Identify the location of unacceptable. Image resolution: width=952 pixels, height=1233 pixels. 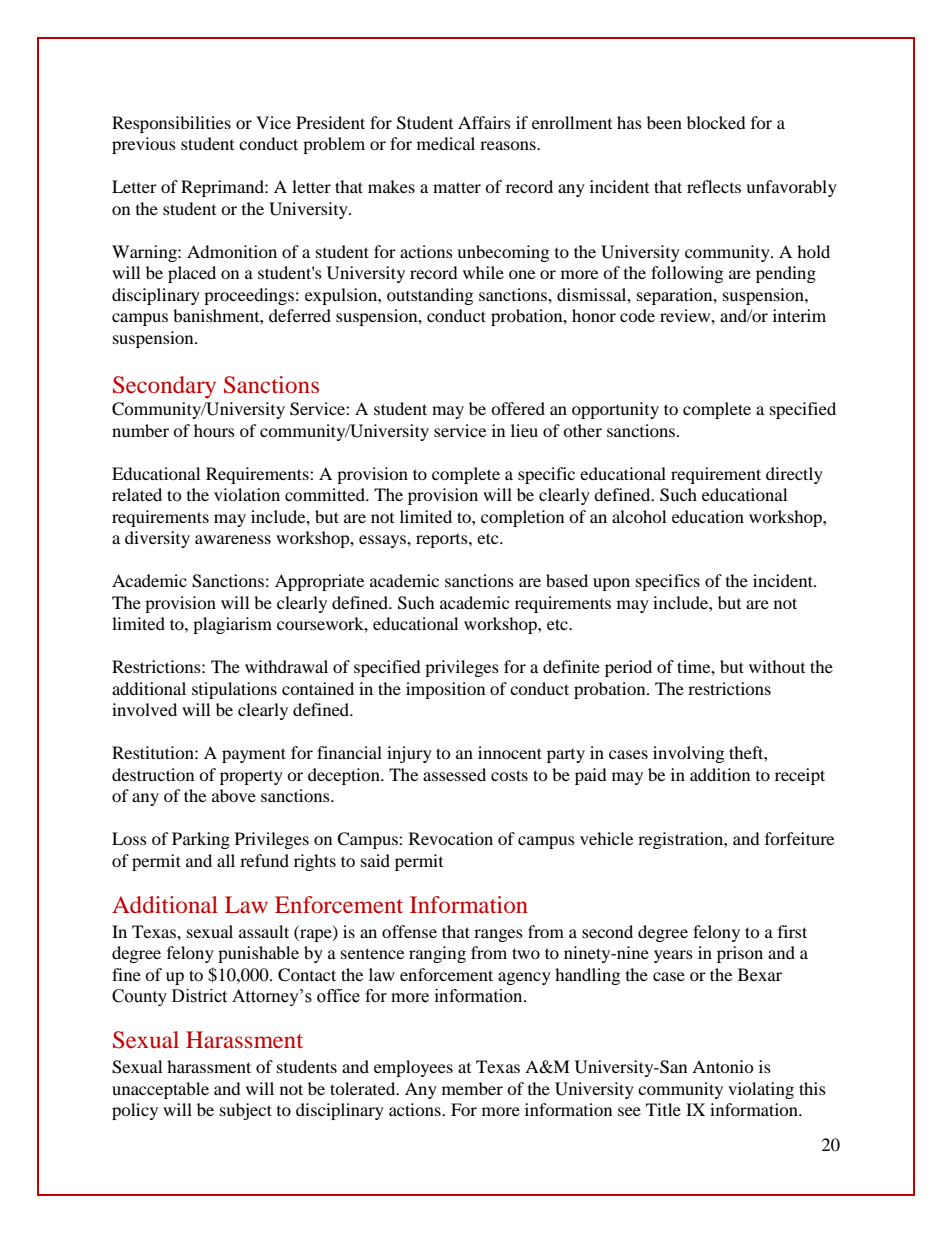
(160, 1090).
